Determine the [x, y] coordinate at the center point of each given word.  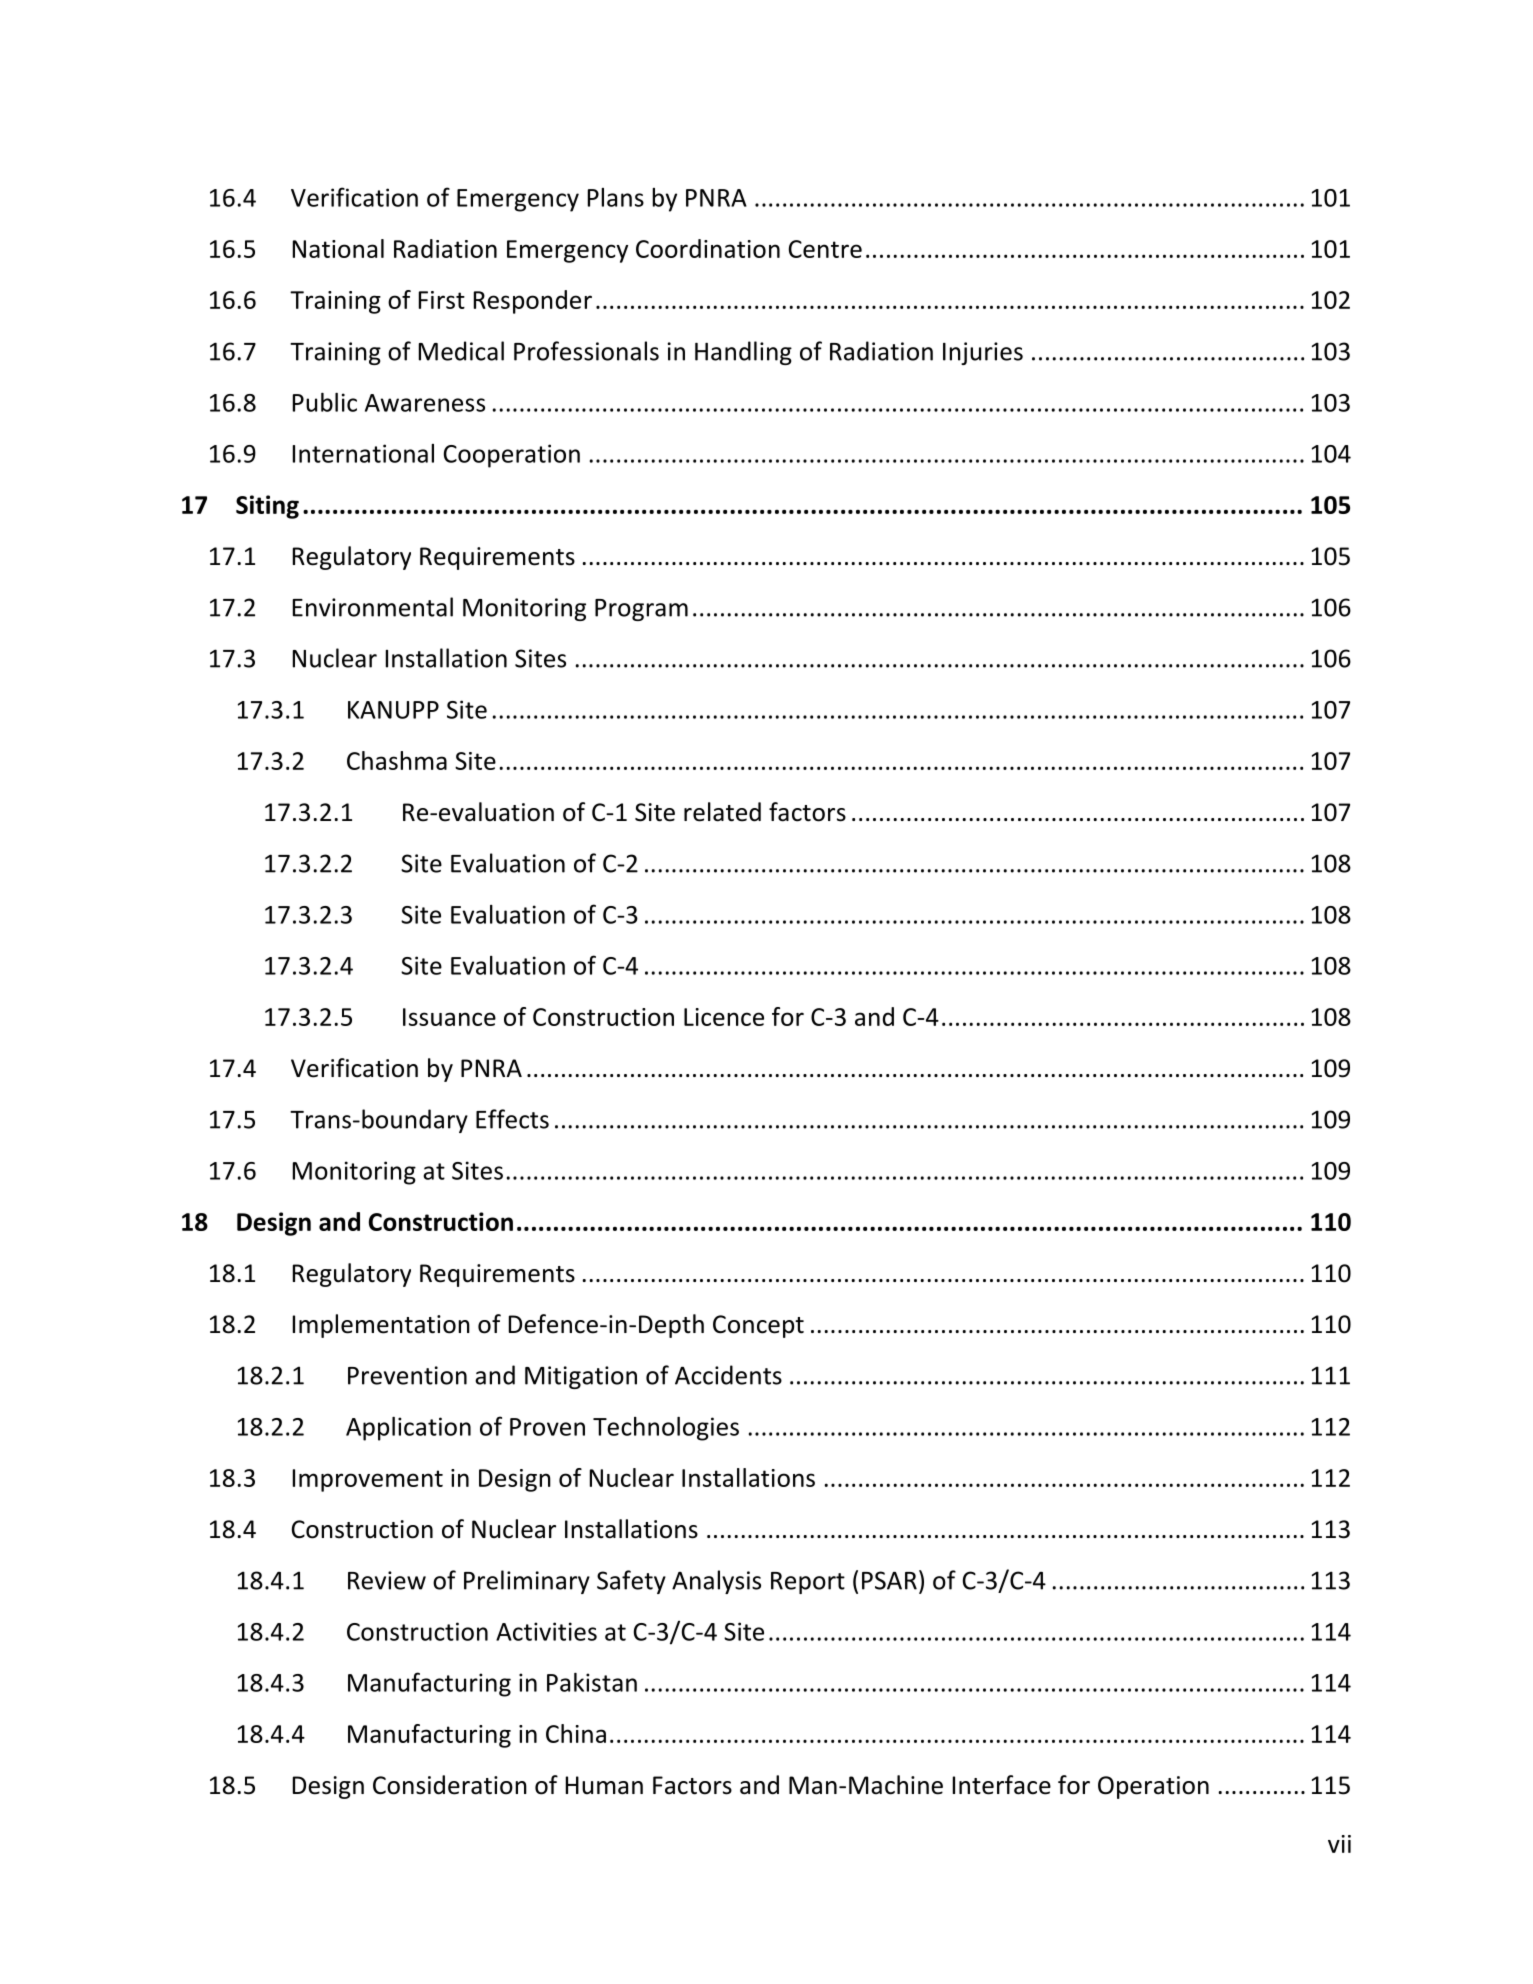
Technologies [666, 1429]
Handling [743, 353]
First [442, 300]
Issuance [449, 1017]
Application [408, 1429]
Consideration [450, 1785]
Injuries [983, 353]
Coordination [708, 248]
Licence [724, 1017]
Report [808, 1583]
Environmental [373, 607]
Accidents [728, 1375]
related [722, 812]
